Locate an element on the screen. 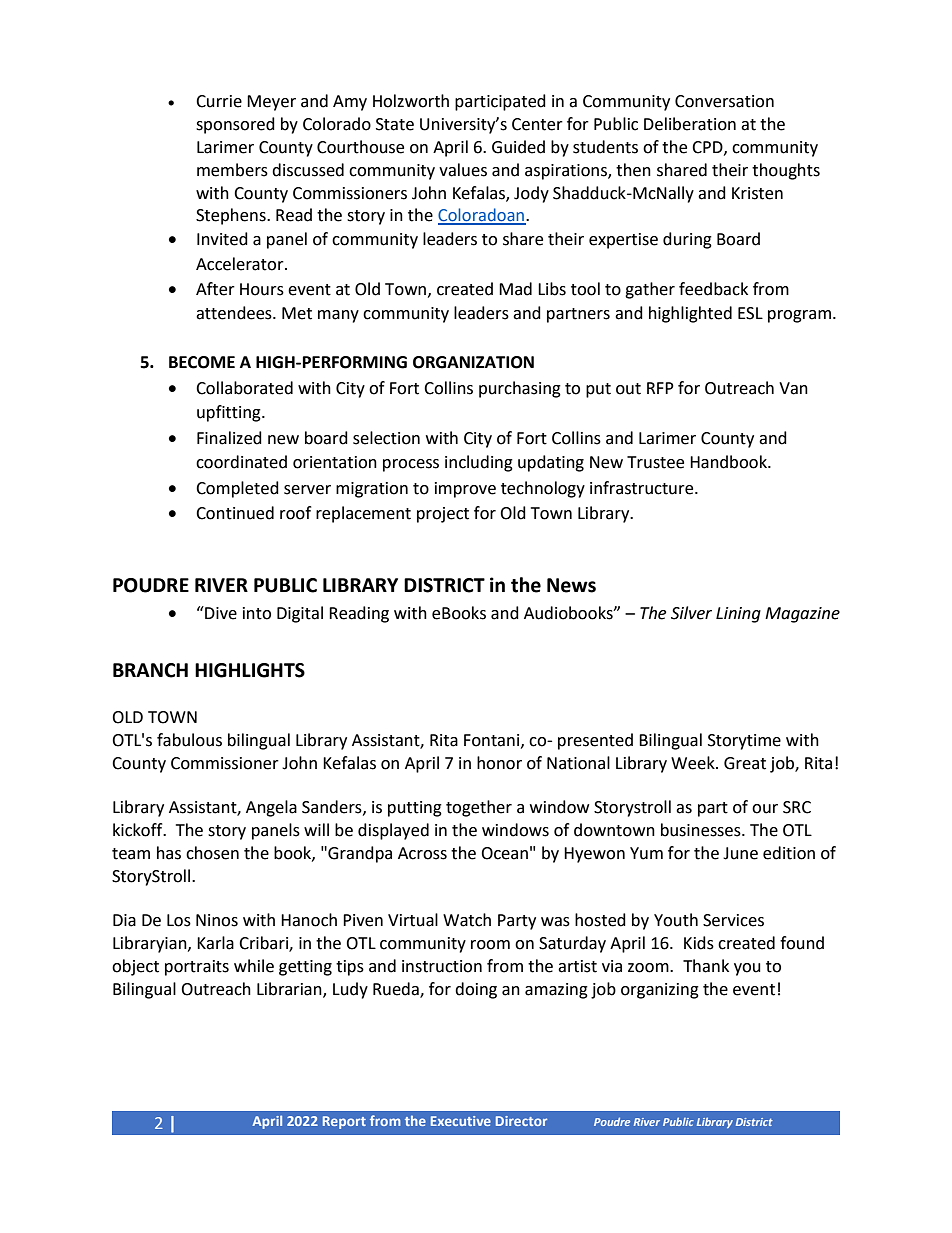 Image resolution: width=952 pixels, height=1233 pixels. ORGANIZATION is located at coordinates (473, 362).
